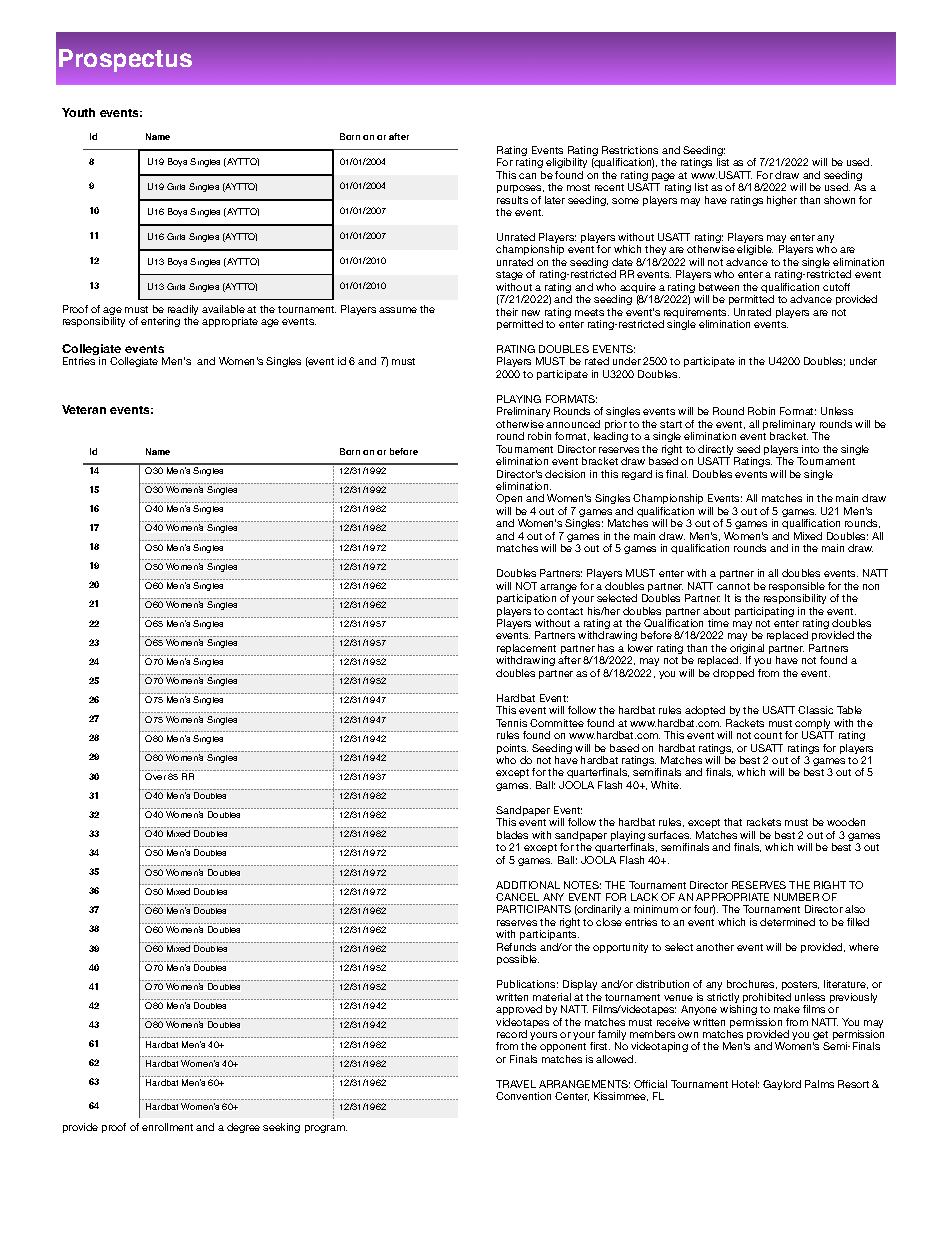  Describe the element at coordinates (125, 60) in the screenshot. I see `Prospectus` at that location.
